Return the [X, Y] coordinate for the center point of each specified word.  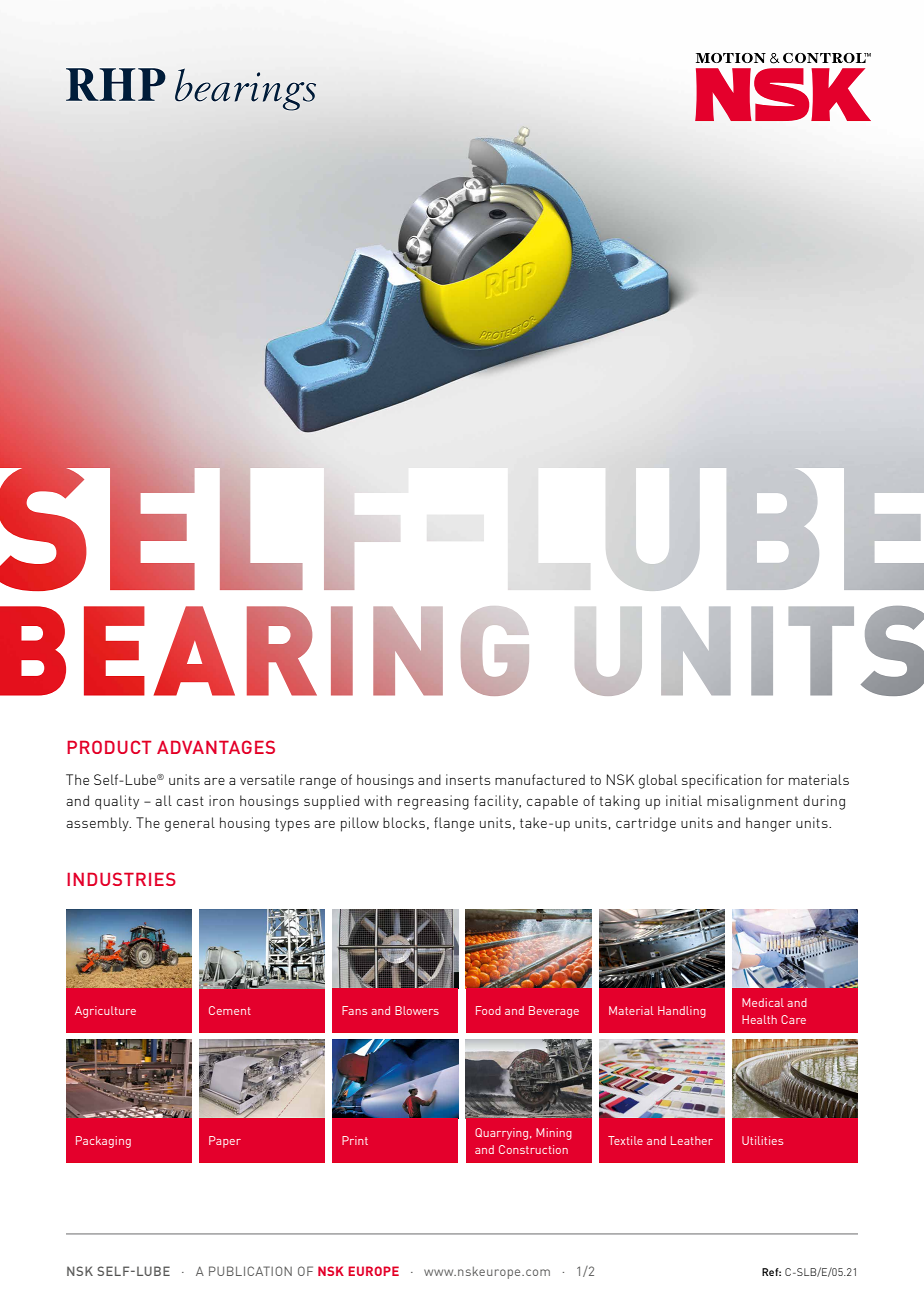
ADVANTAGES [216, 747]
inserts [468, 779]
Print [355, 1140]
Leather [692, 1140]
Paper [225, 1142]
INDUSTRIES [121, 879]
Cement [230, 1010]
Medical [763, 1002]
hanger [768, 824]
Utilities [762, 1140]
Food [488, 1010]
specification [722, 781]
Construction [533, 1149]
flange [454, 824]
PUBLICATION [250, 1271]
